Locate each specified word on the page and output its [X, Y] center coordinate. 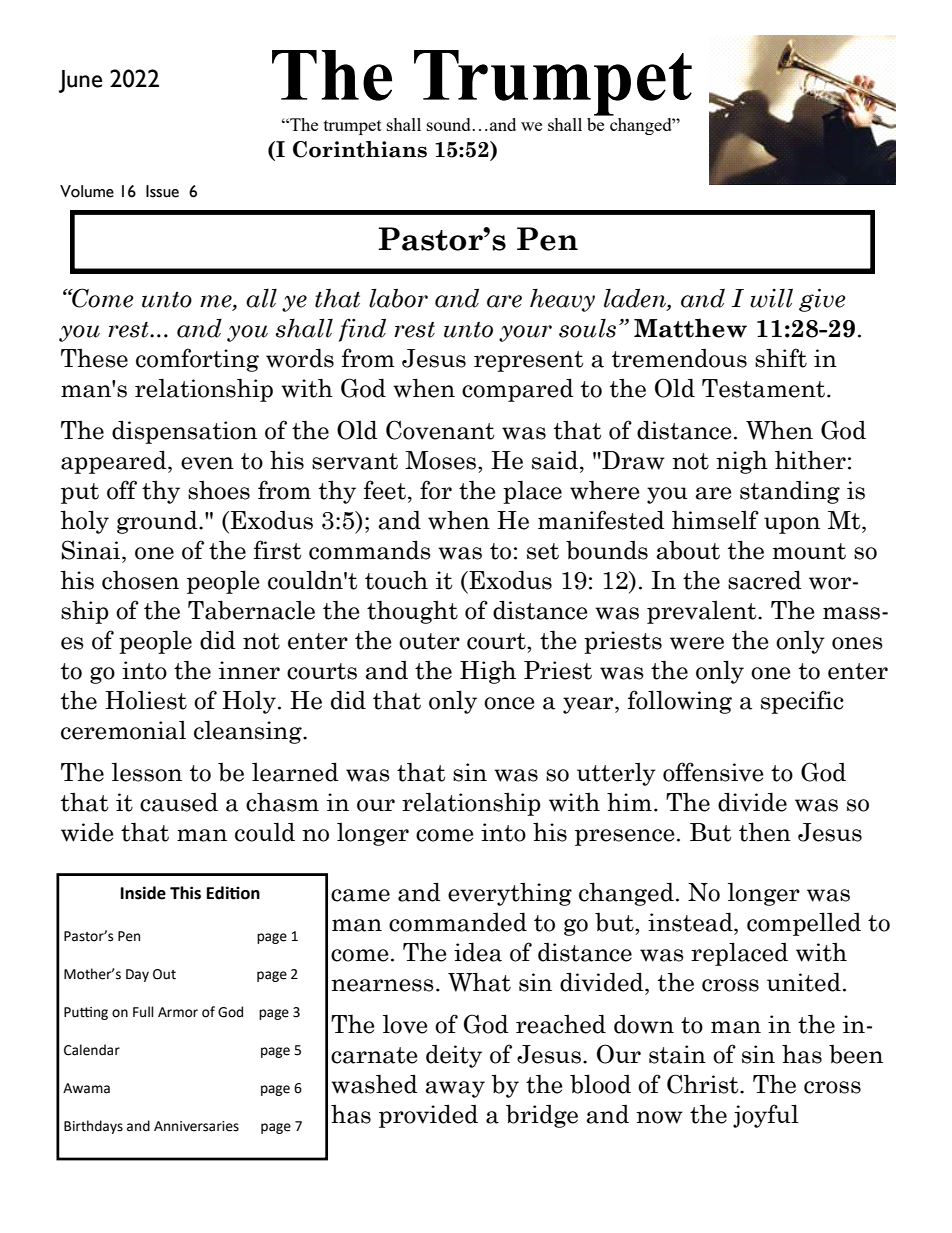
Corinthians [360, 149]
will [771, 298]
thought [412, 612]
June [80, 81]
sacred [765, 580]
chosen [140, 580]
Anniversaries [196, 1126]
